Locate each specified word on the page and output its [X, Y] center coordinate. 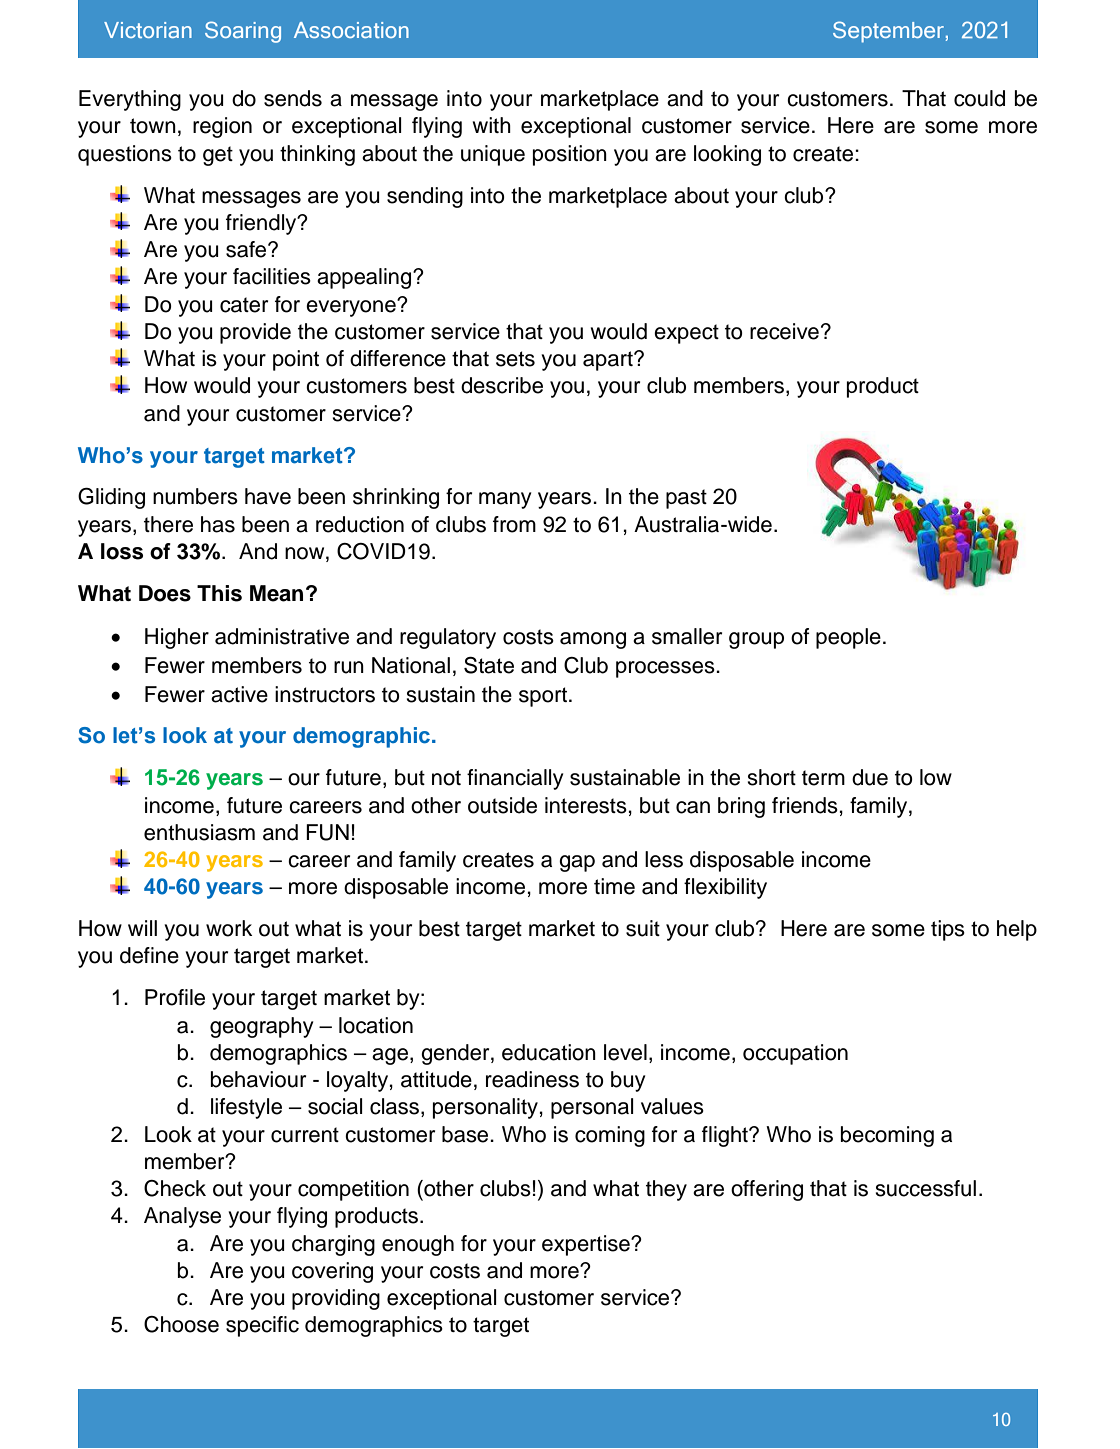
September [888, 32]
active [239, 694]
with [492, 125]
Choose [181, 1324]
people [848, 638]
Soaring [243, 32]
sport [543, 697]
